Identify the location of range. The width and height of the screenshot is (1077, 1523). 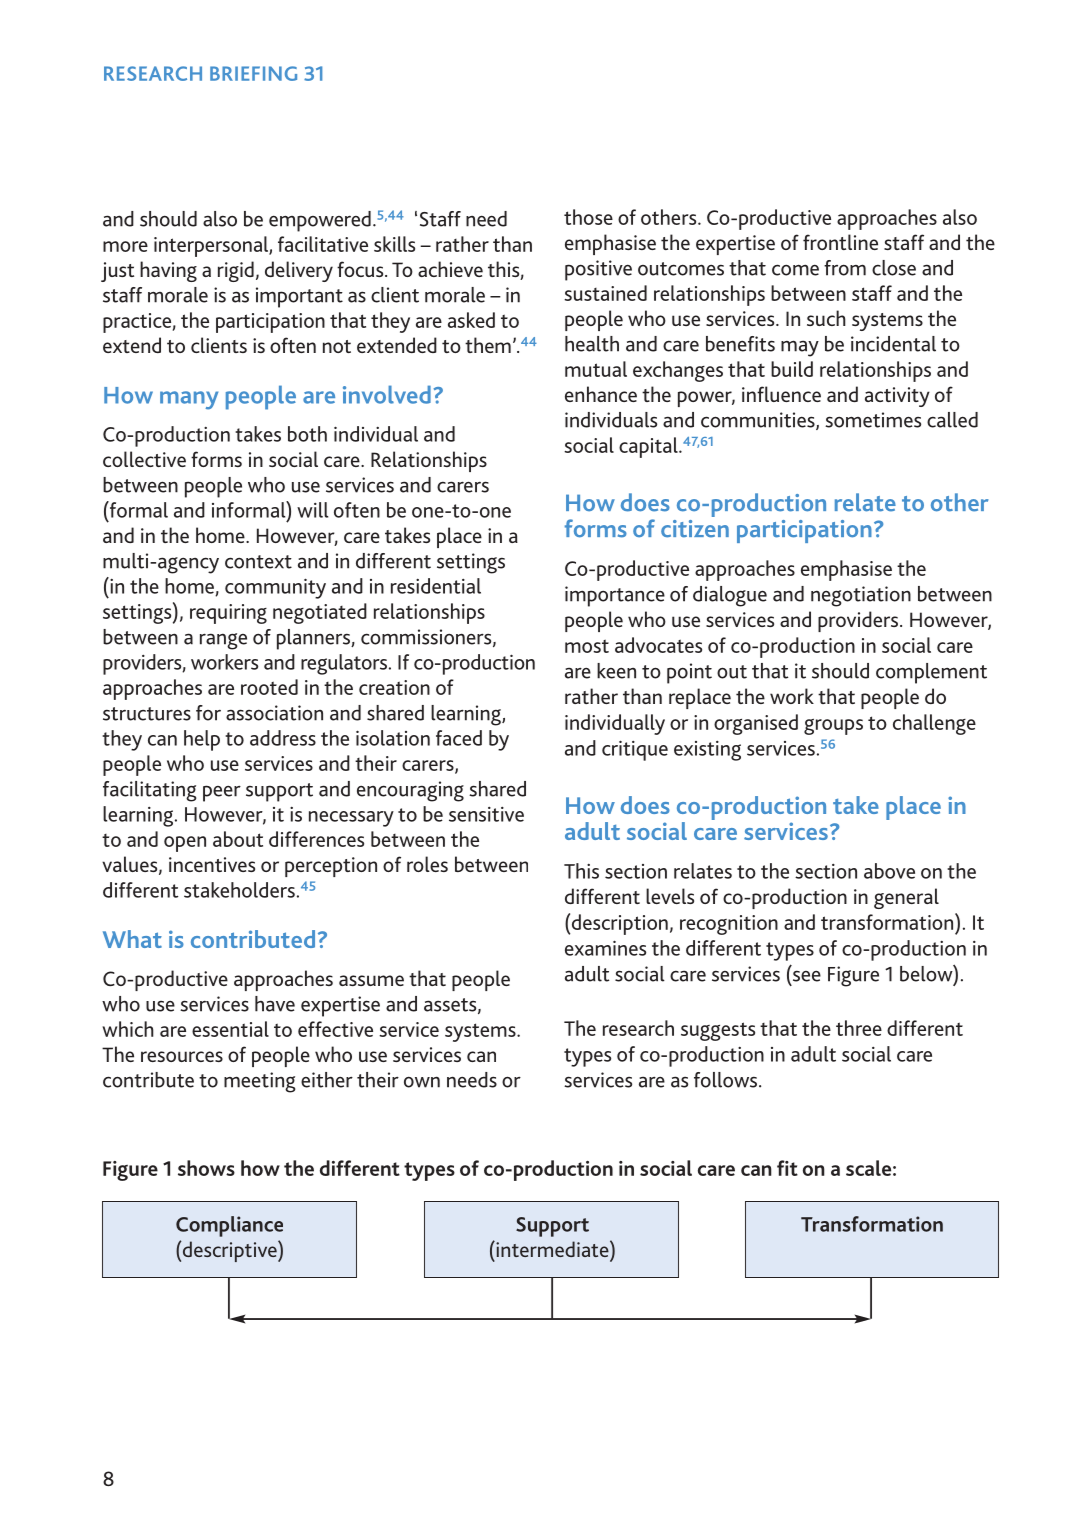
(223, 641).
